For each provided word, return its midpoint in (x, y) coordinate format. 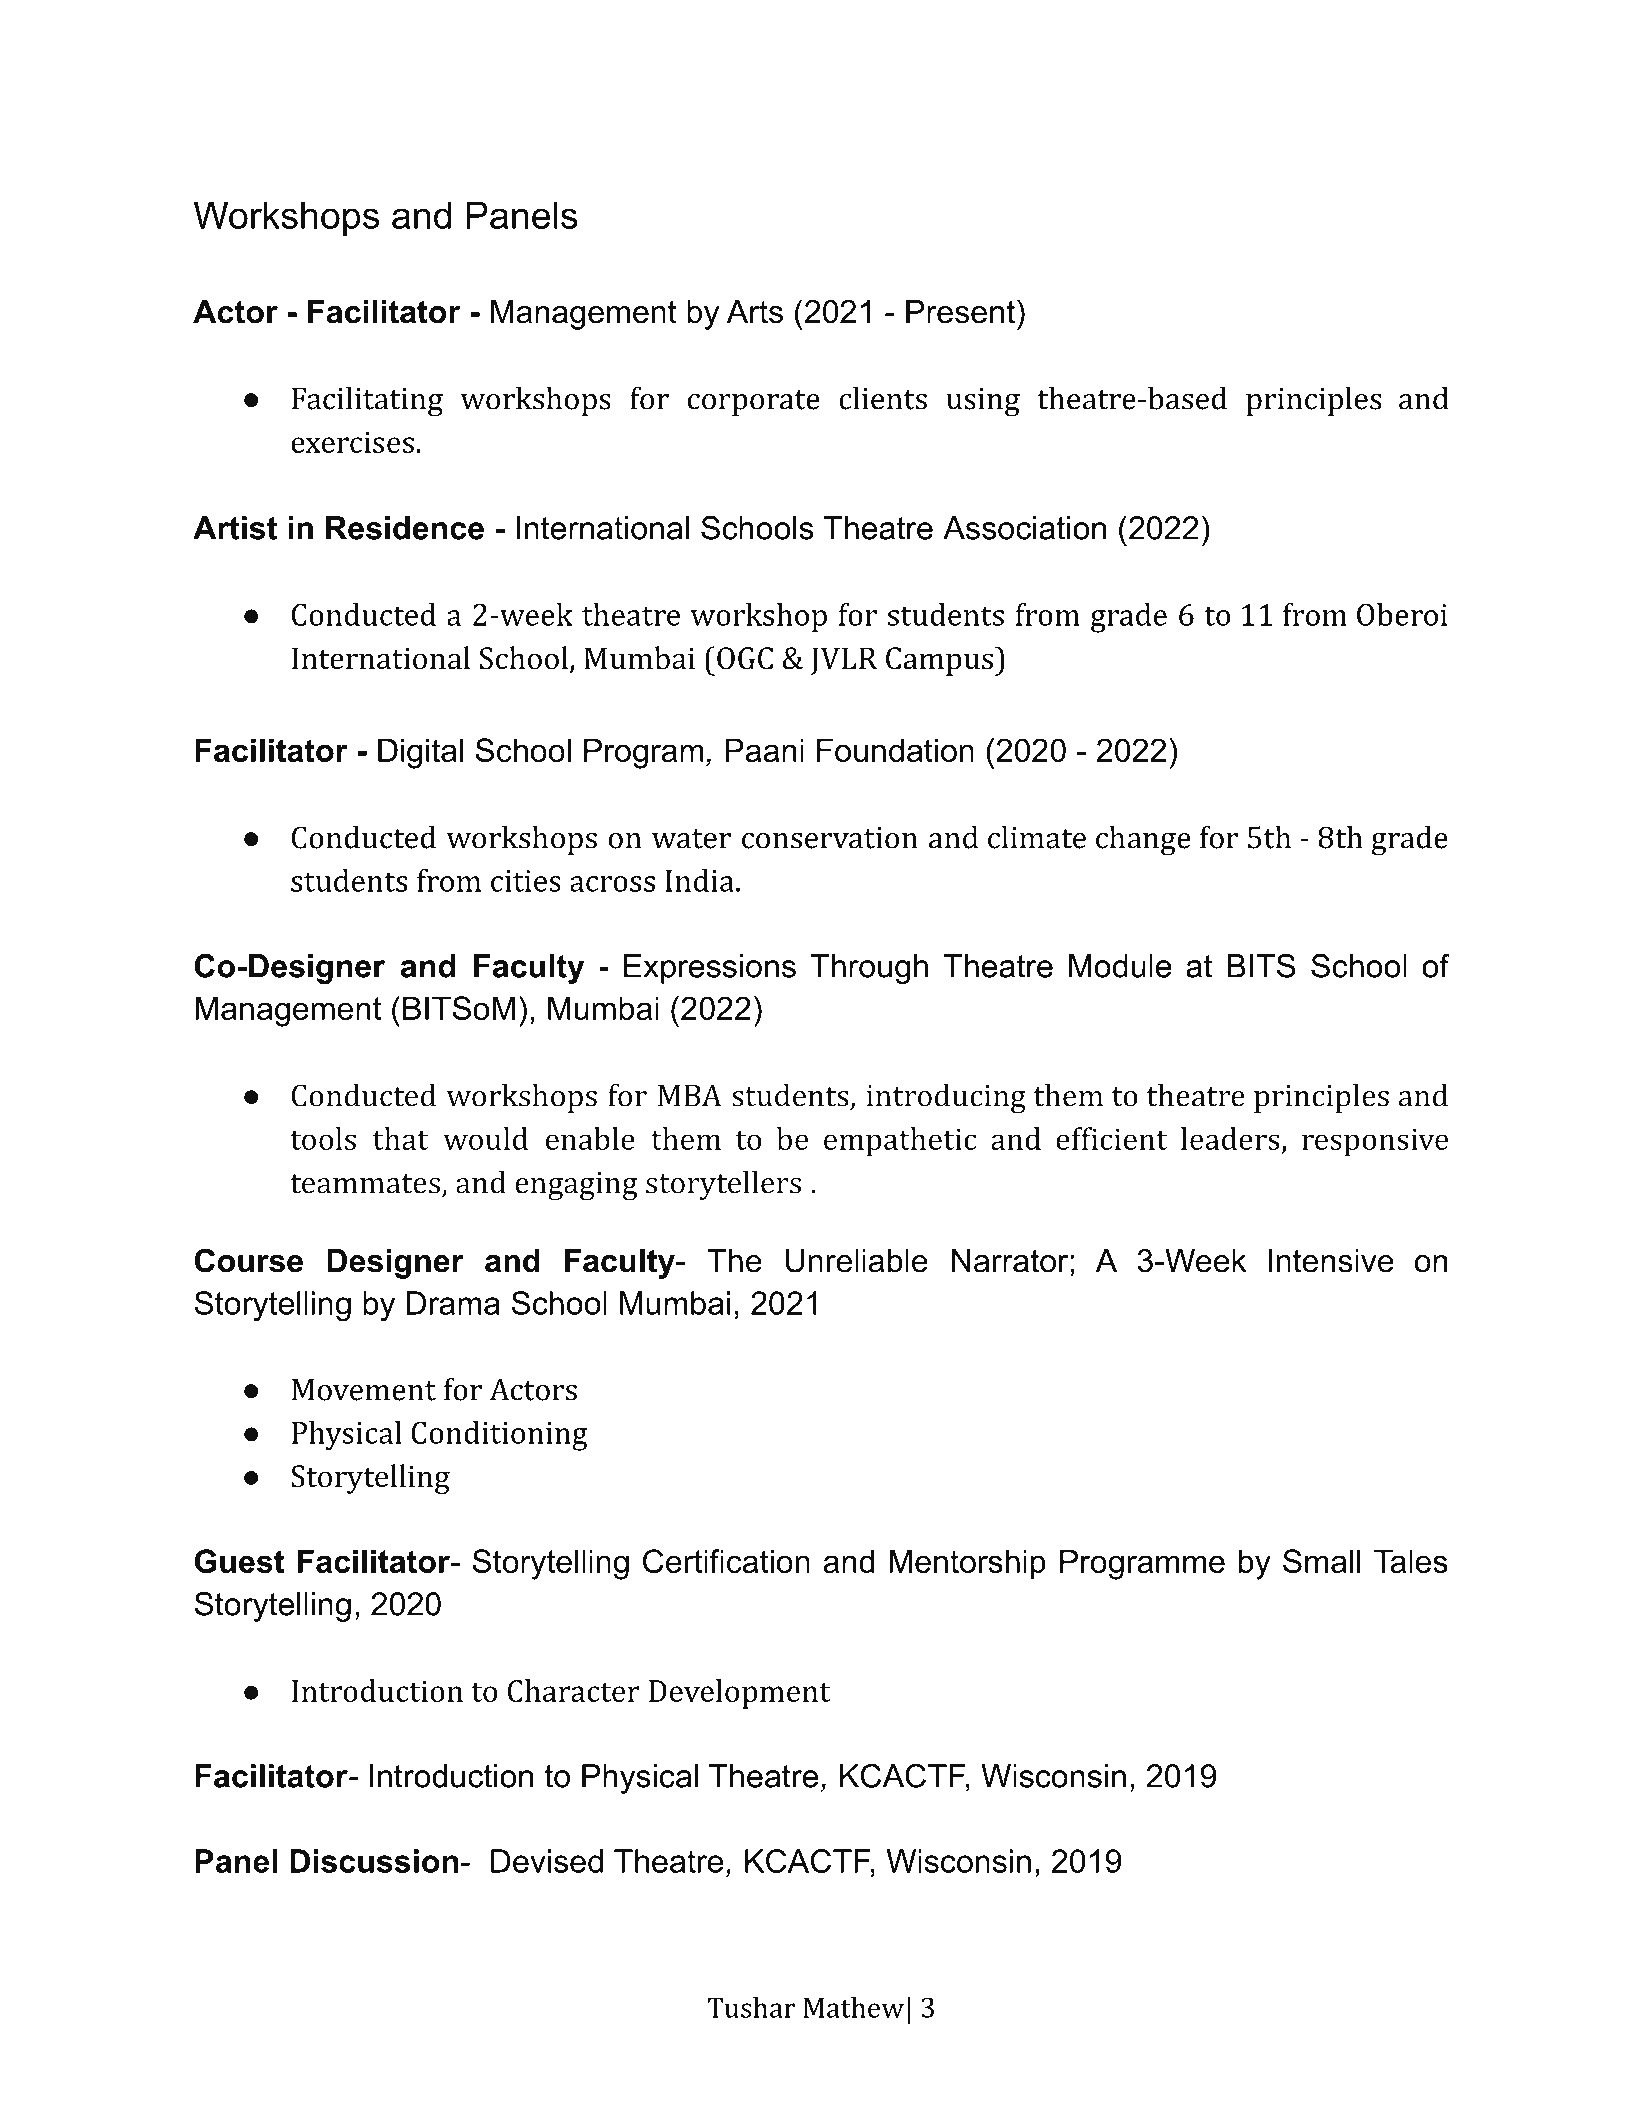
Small (1321, 1561)
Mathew (854, 2007)
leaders (1230, 1138)
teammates (365, 1184)
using (983, 402)
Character (574, 1690)
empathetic (900, 1142)
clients (883, 398)
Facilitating (367, 401)
